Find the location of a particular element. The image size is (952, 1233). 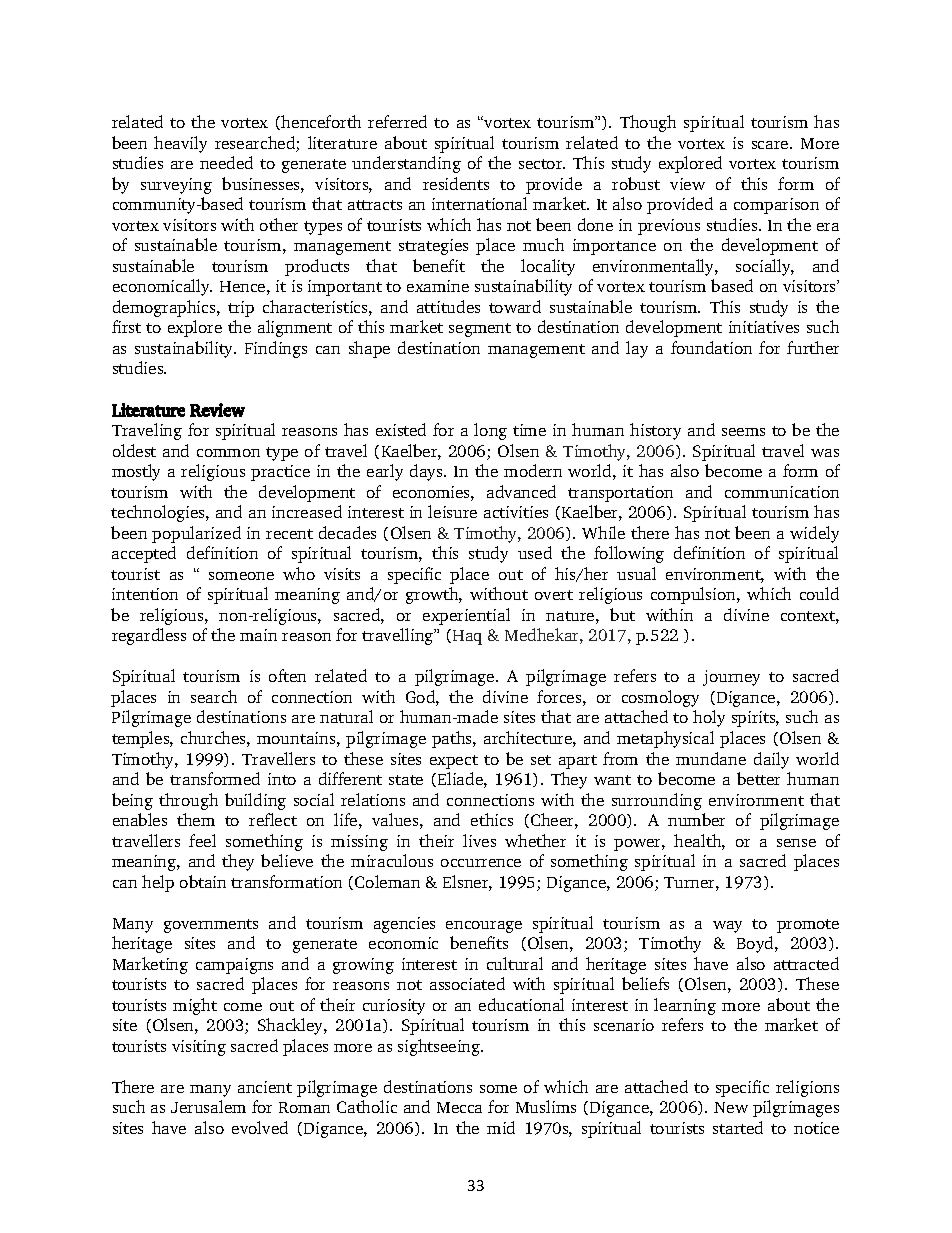

sense is located at coordinates (796, 843).
